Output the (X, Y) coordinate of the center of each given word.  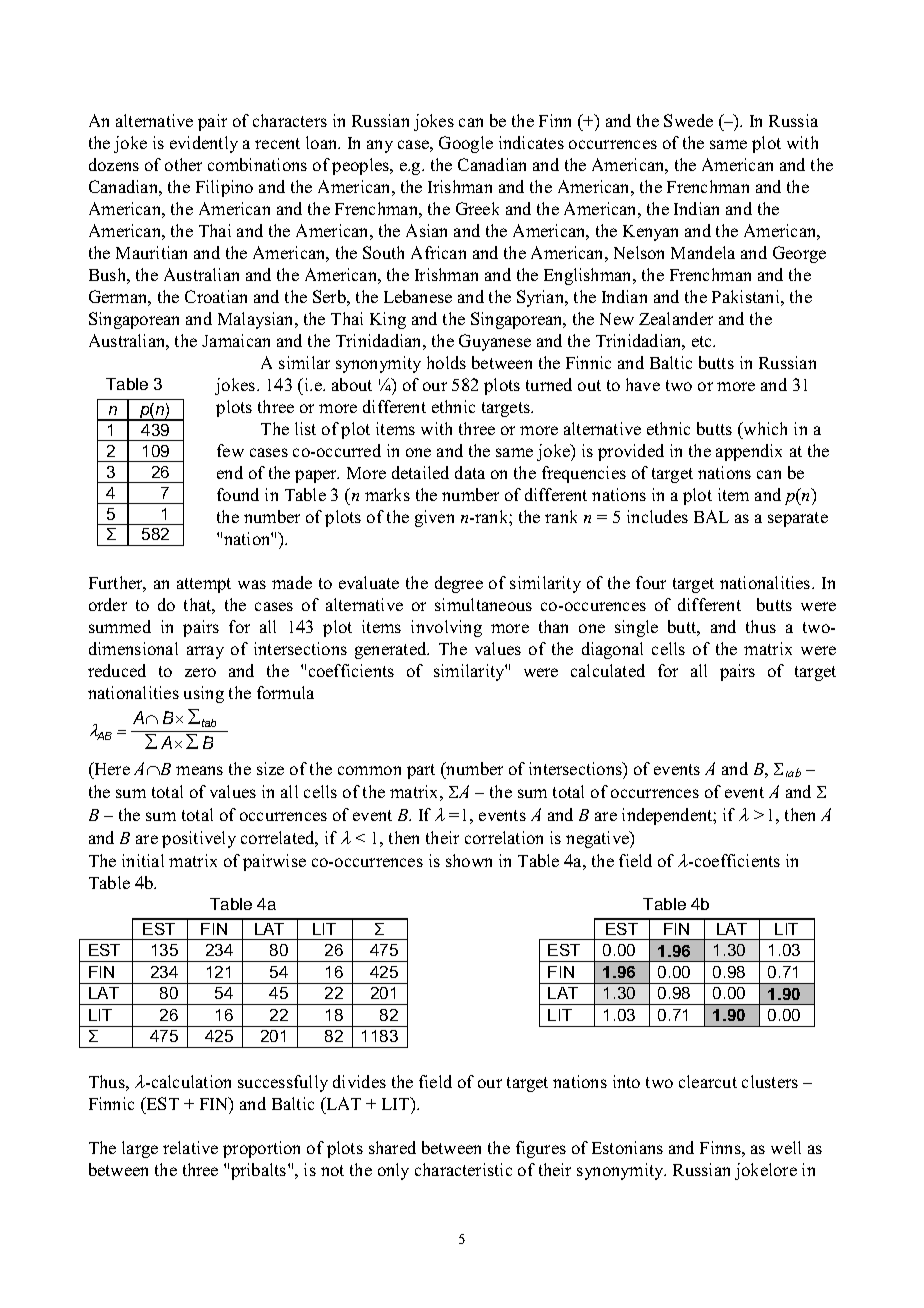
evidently (204, 144)
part (421, 771)
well (786, 1147)
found (238, 494)
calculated (608, 670)
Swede (688, 120)
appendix (749, 452)
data (470, 472)
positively (199, 839)
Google (466, 144)
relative (190, 1147)
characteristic (463, 1169)
